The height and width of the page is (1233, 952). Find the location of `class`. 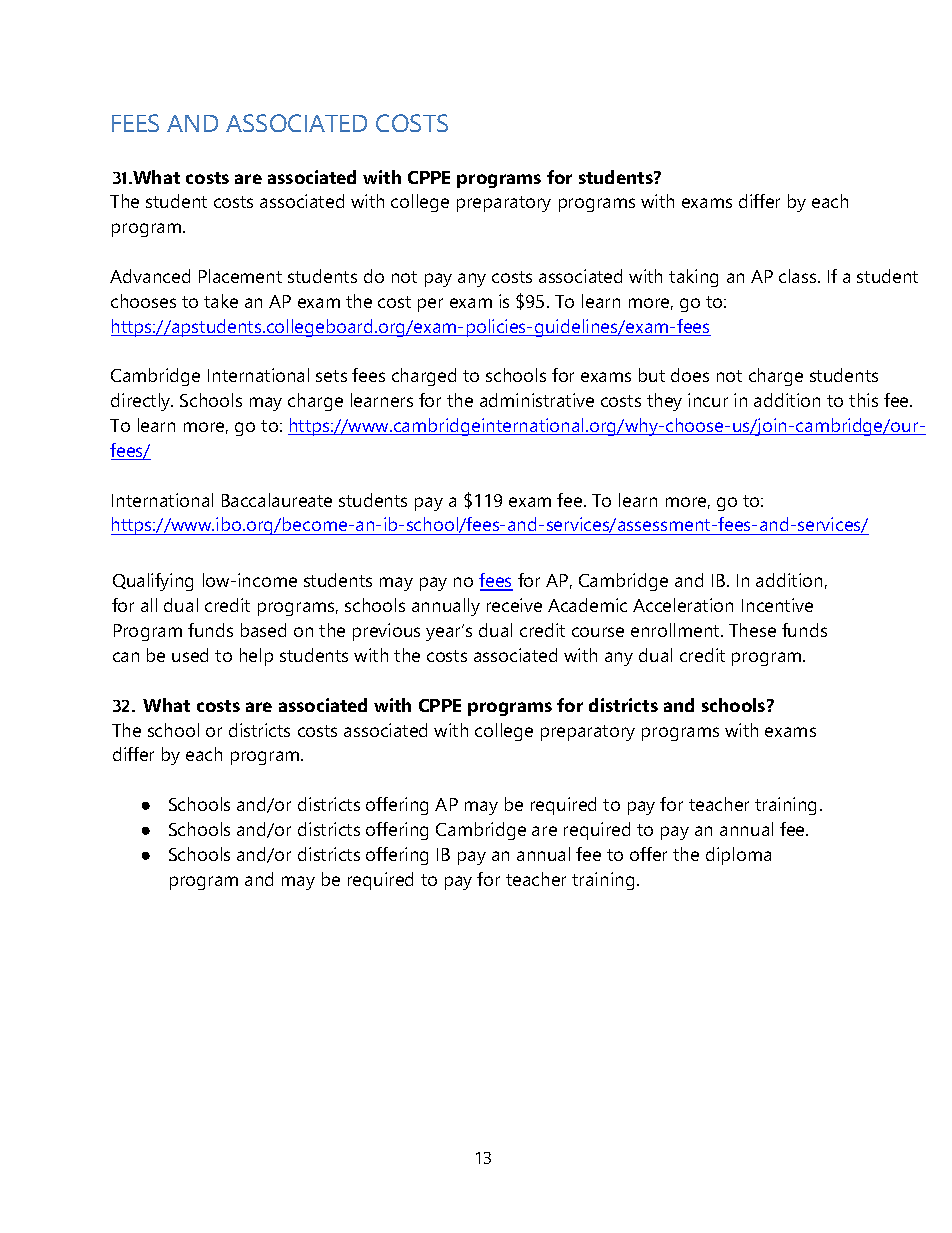

class is located at coordinates (799, 276).
